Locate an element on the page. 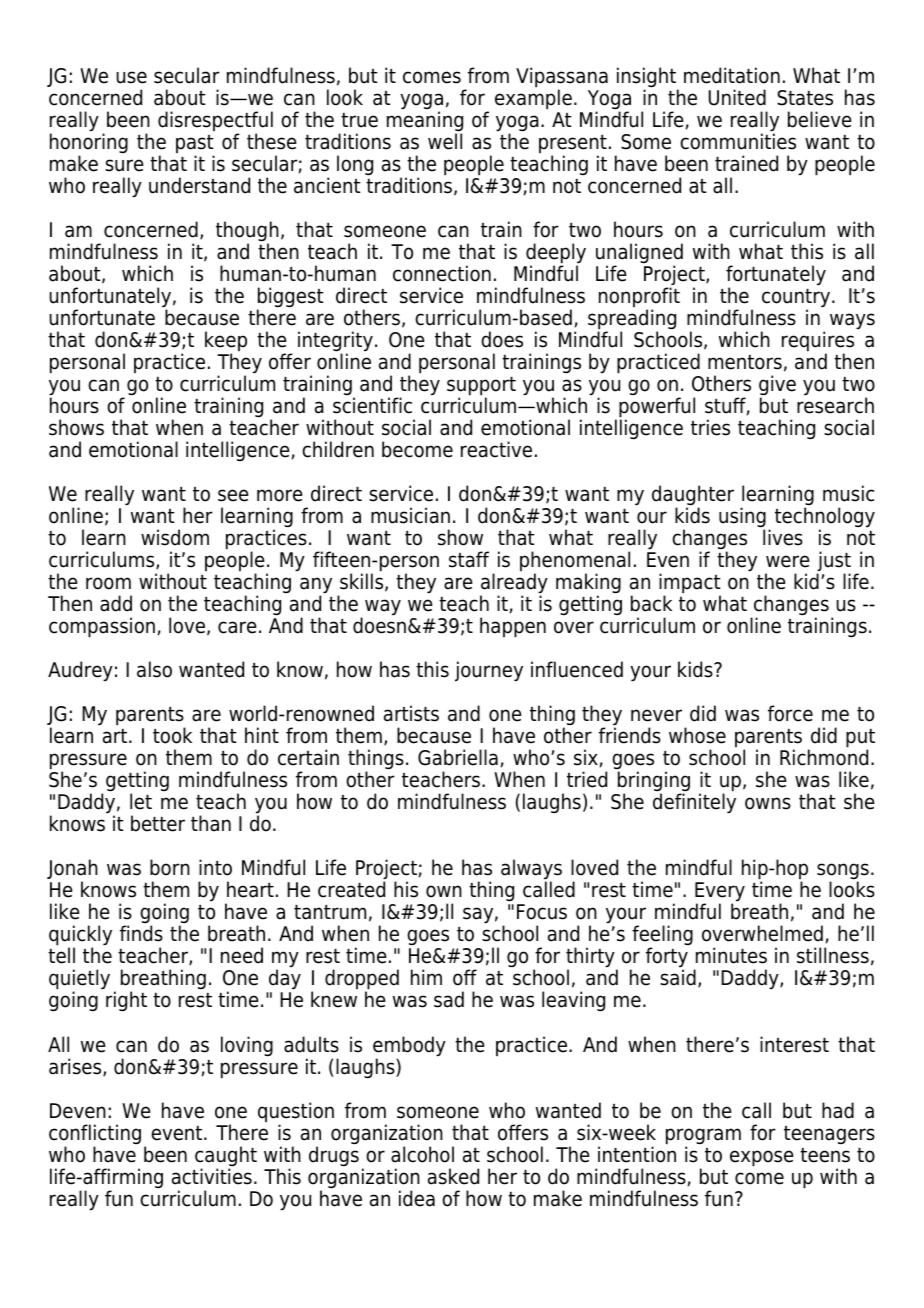 Image resolution: width=924 pixels, height=1308 pixels. Gabriella is located at coordinates (458, 757).
